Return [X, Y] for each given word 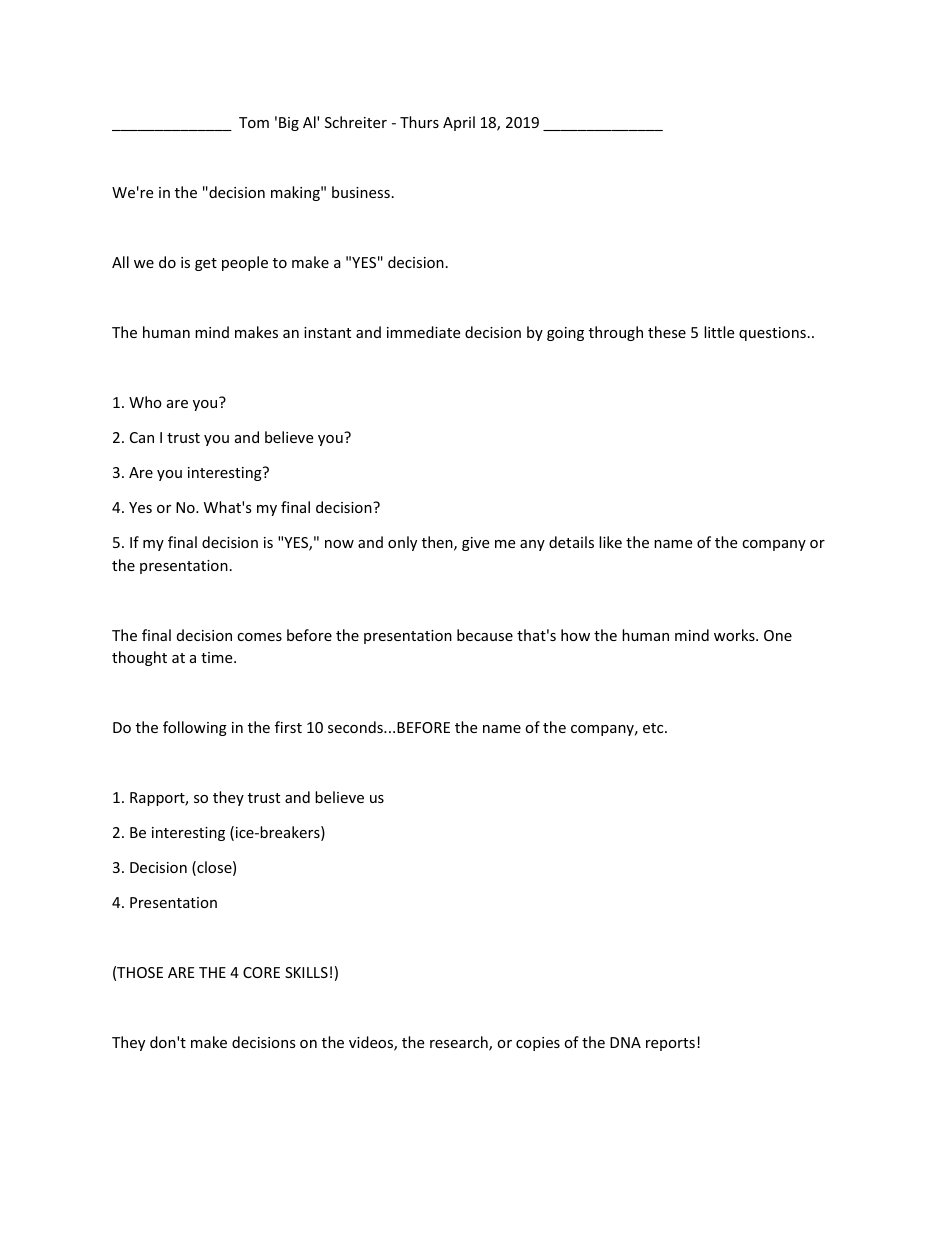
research [460, 1043]
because [485, 635]
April [459, 123]
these [667, 332]
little [719, 332]
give [475, 544]
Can [142, 437]
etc [654, 728]
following [195, 728]
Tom [254, 122]
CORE [261, 972]
